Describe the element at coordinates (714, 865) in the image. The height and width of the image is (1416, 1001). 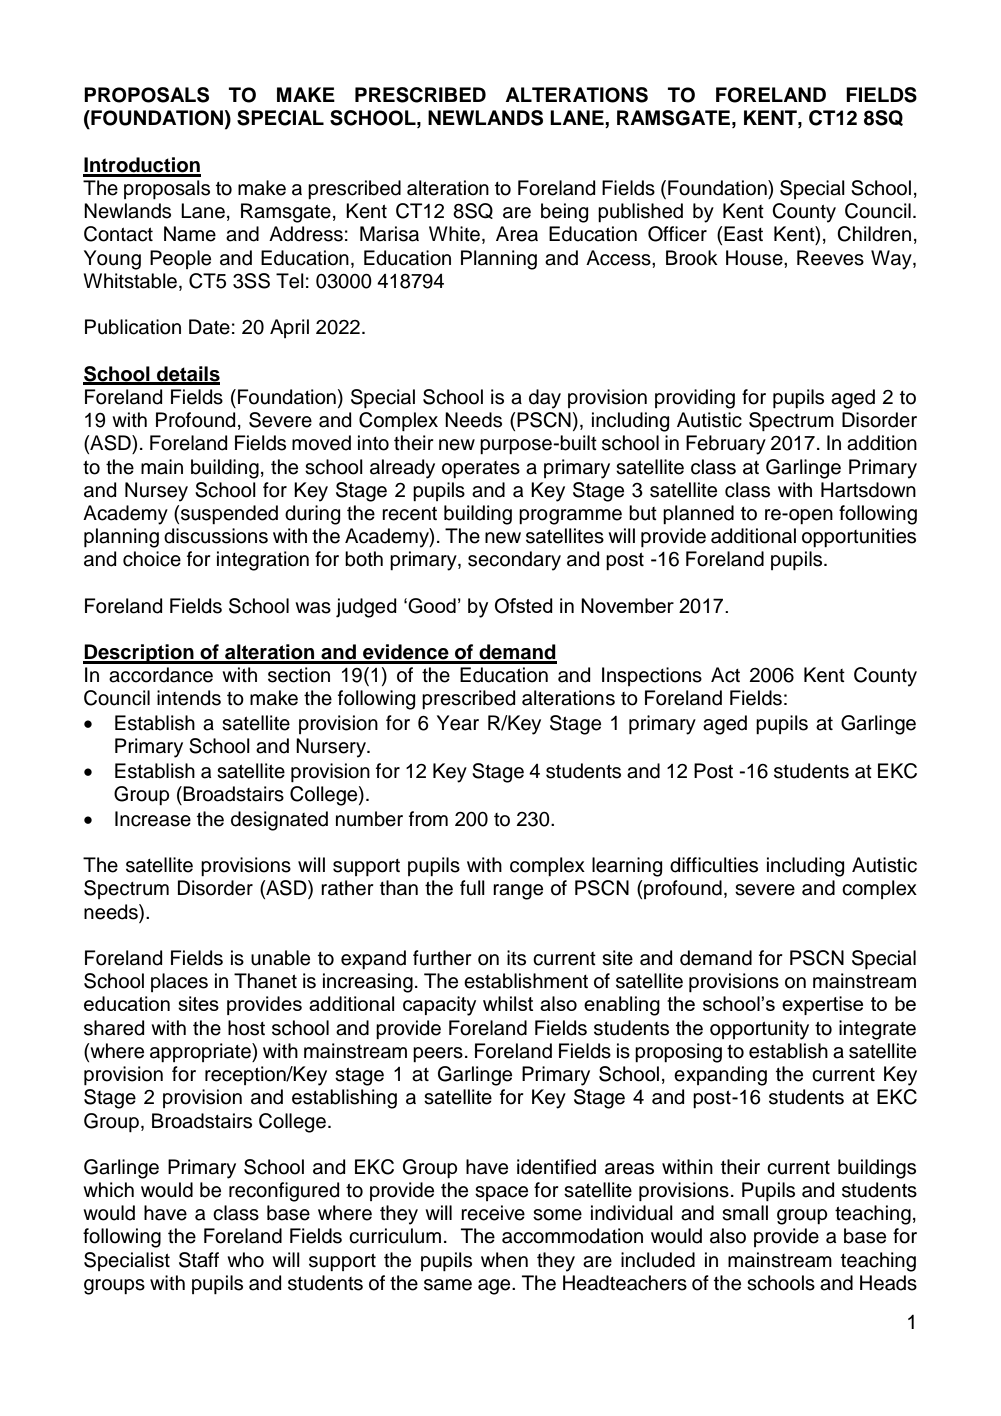
I see `difficulties` at that location.
